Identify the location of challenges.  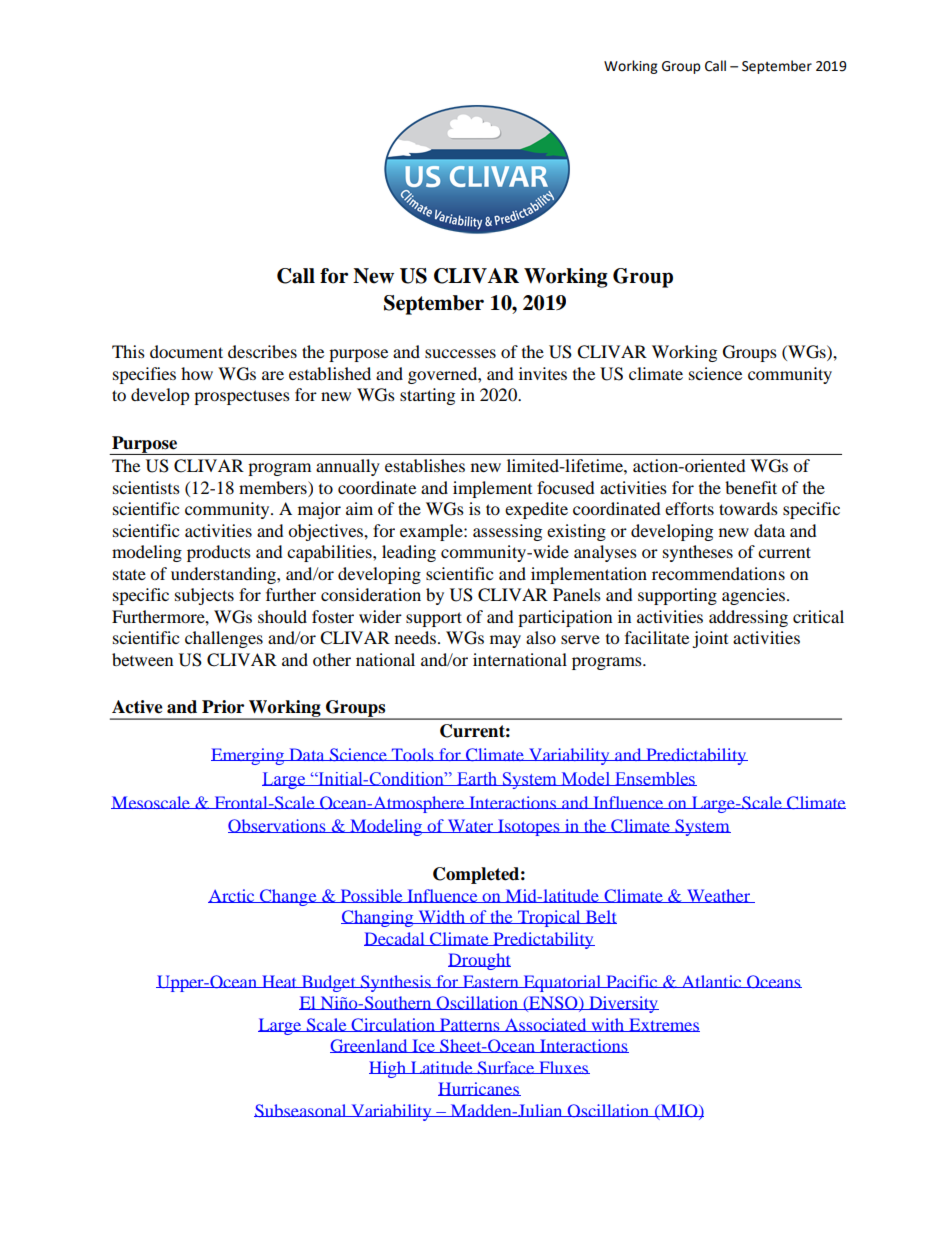
(224, 639).
